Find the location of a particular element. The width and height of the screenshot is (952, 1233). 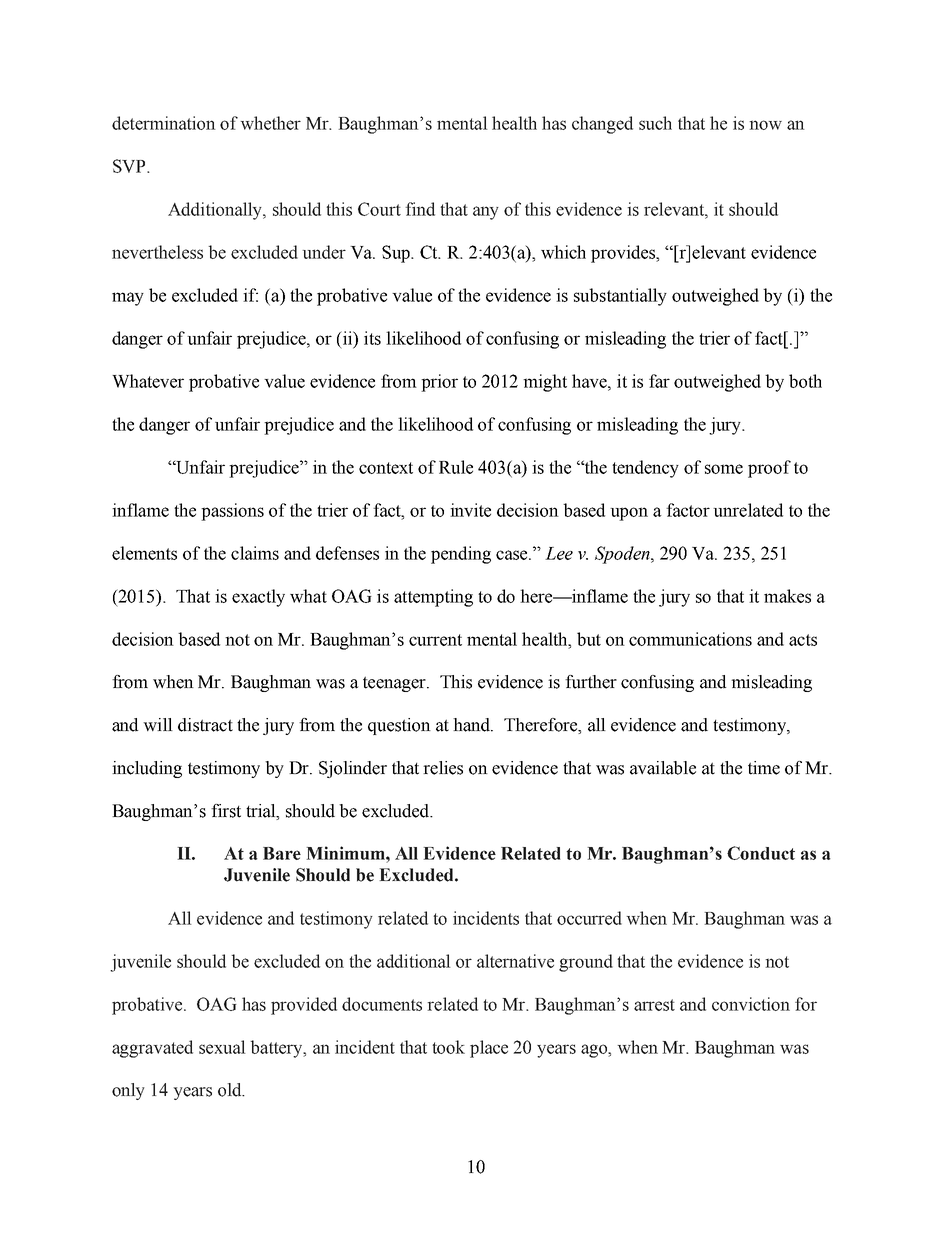

took is located at coordinates (448, 1047).
